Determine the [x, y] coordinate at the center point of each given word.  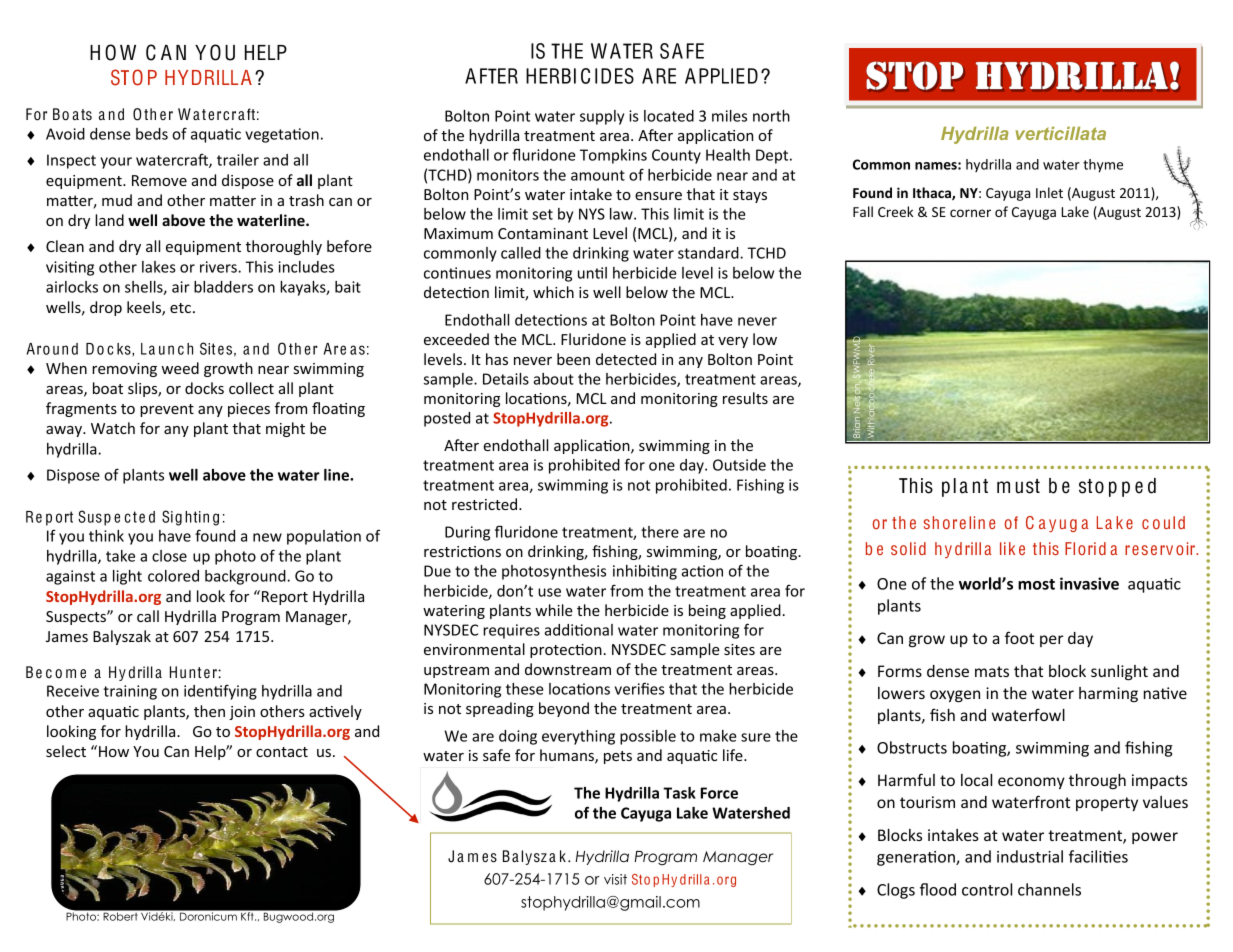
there [660, 532]
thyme [1103, 166]
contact [282, 752]
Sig [172, 518]
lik [1007, 548]
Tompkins [613, 156]
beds [152, 134]
